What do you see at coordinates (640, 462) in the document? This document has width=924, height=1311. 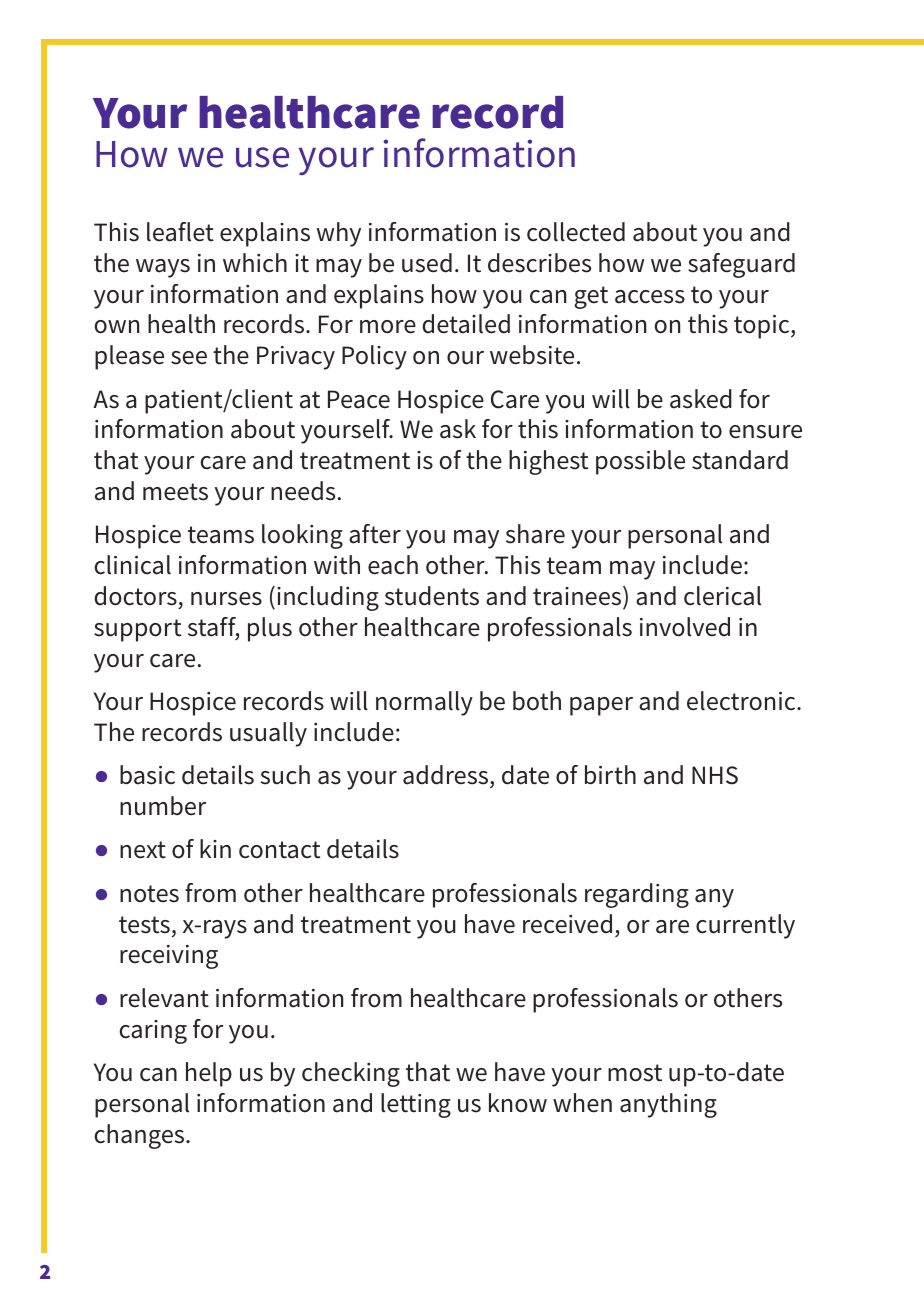 I see `possible` at bounding box center [640, 462].
